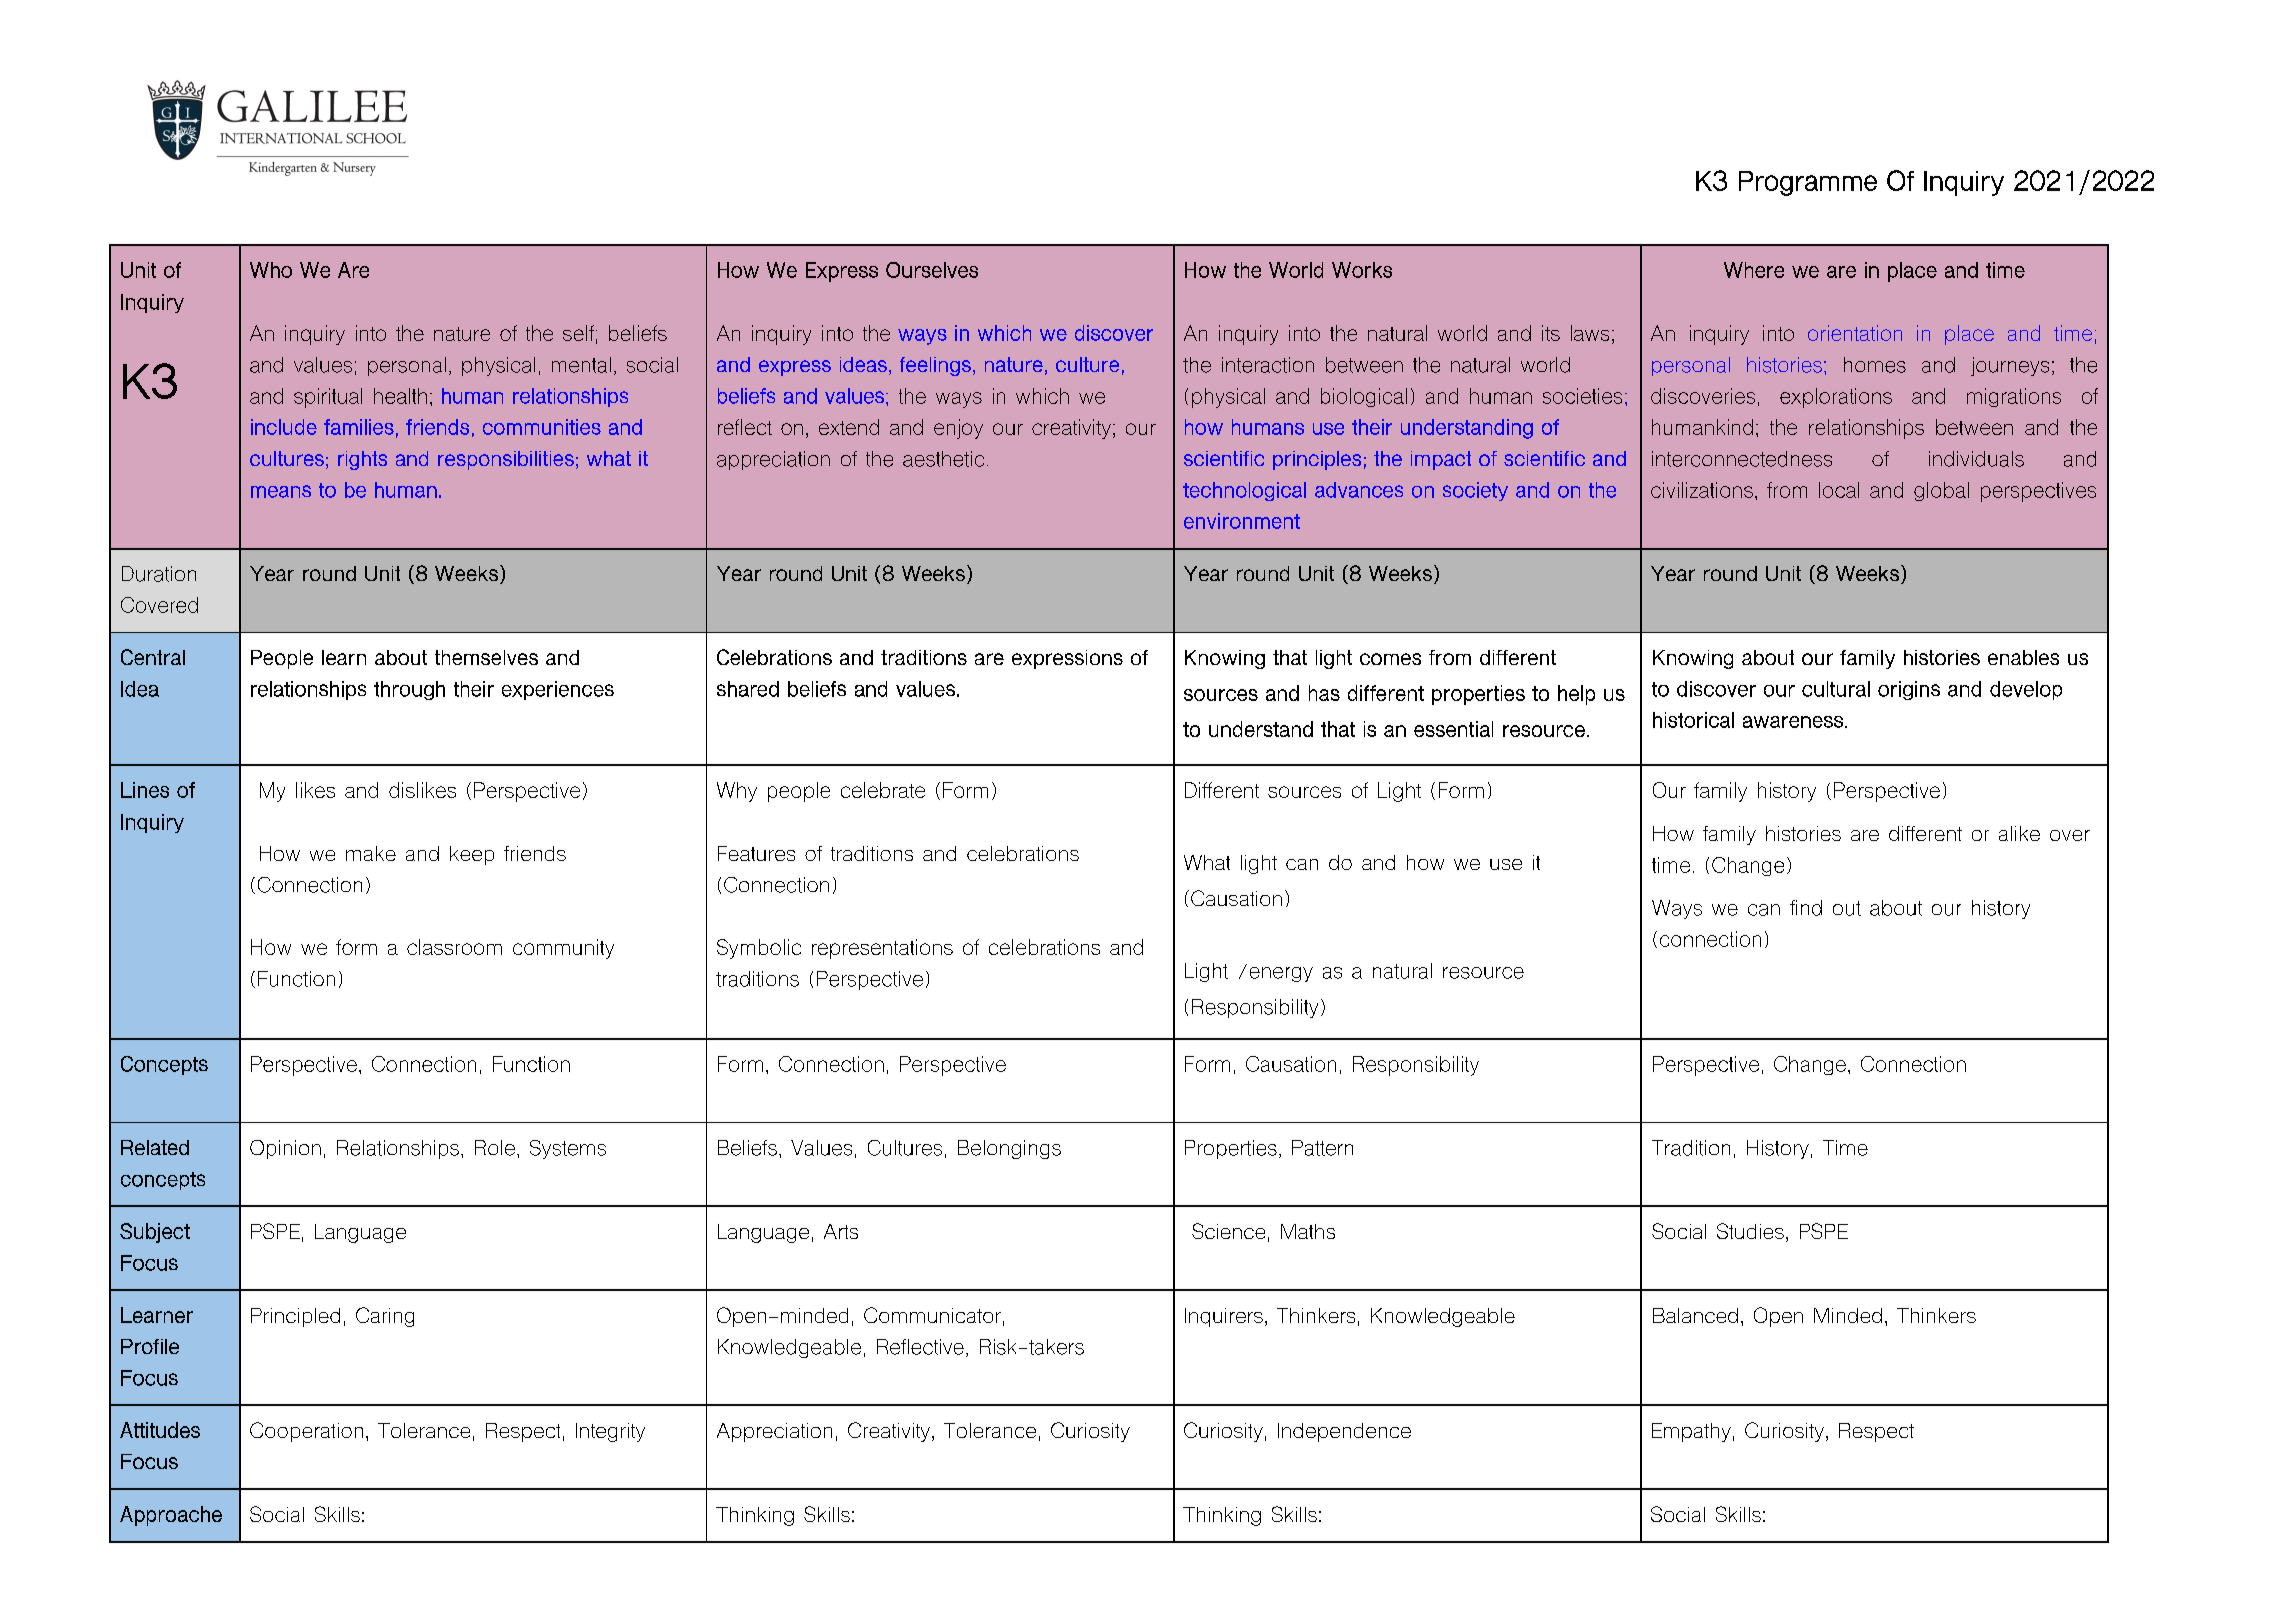 The width and height of the screenshot is (2286, 1616). Describe the element at coordinates (1344, 1432) in the screenshot. I see `Independence` at that location.
